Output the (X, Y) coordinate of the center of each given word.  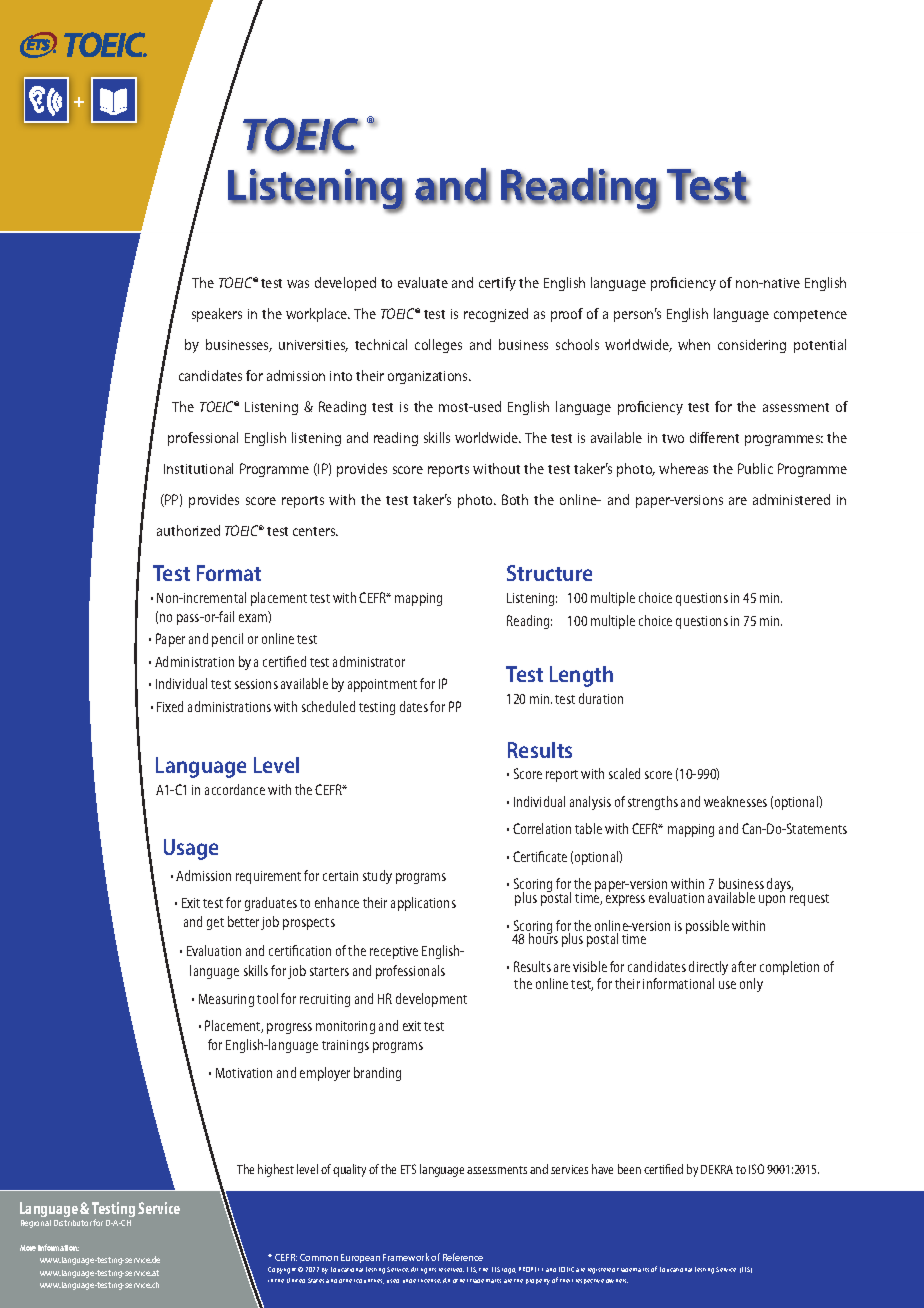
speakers (217, 315)
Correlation (542, 828)
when (694, 344)
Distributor (73, 1223)
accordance (235, 789)
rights (428, 1271)
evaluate (423, 282)
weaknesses (735, 801)
